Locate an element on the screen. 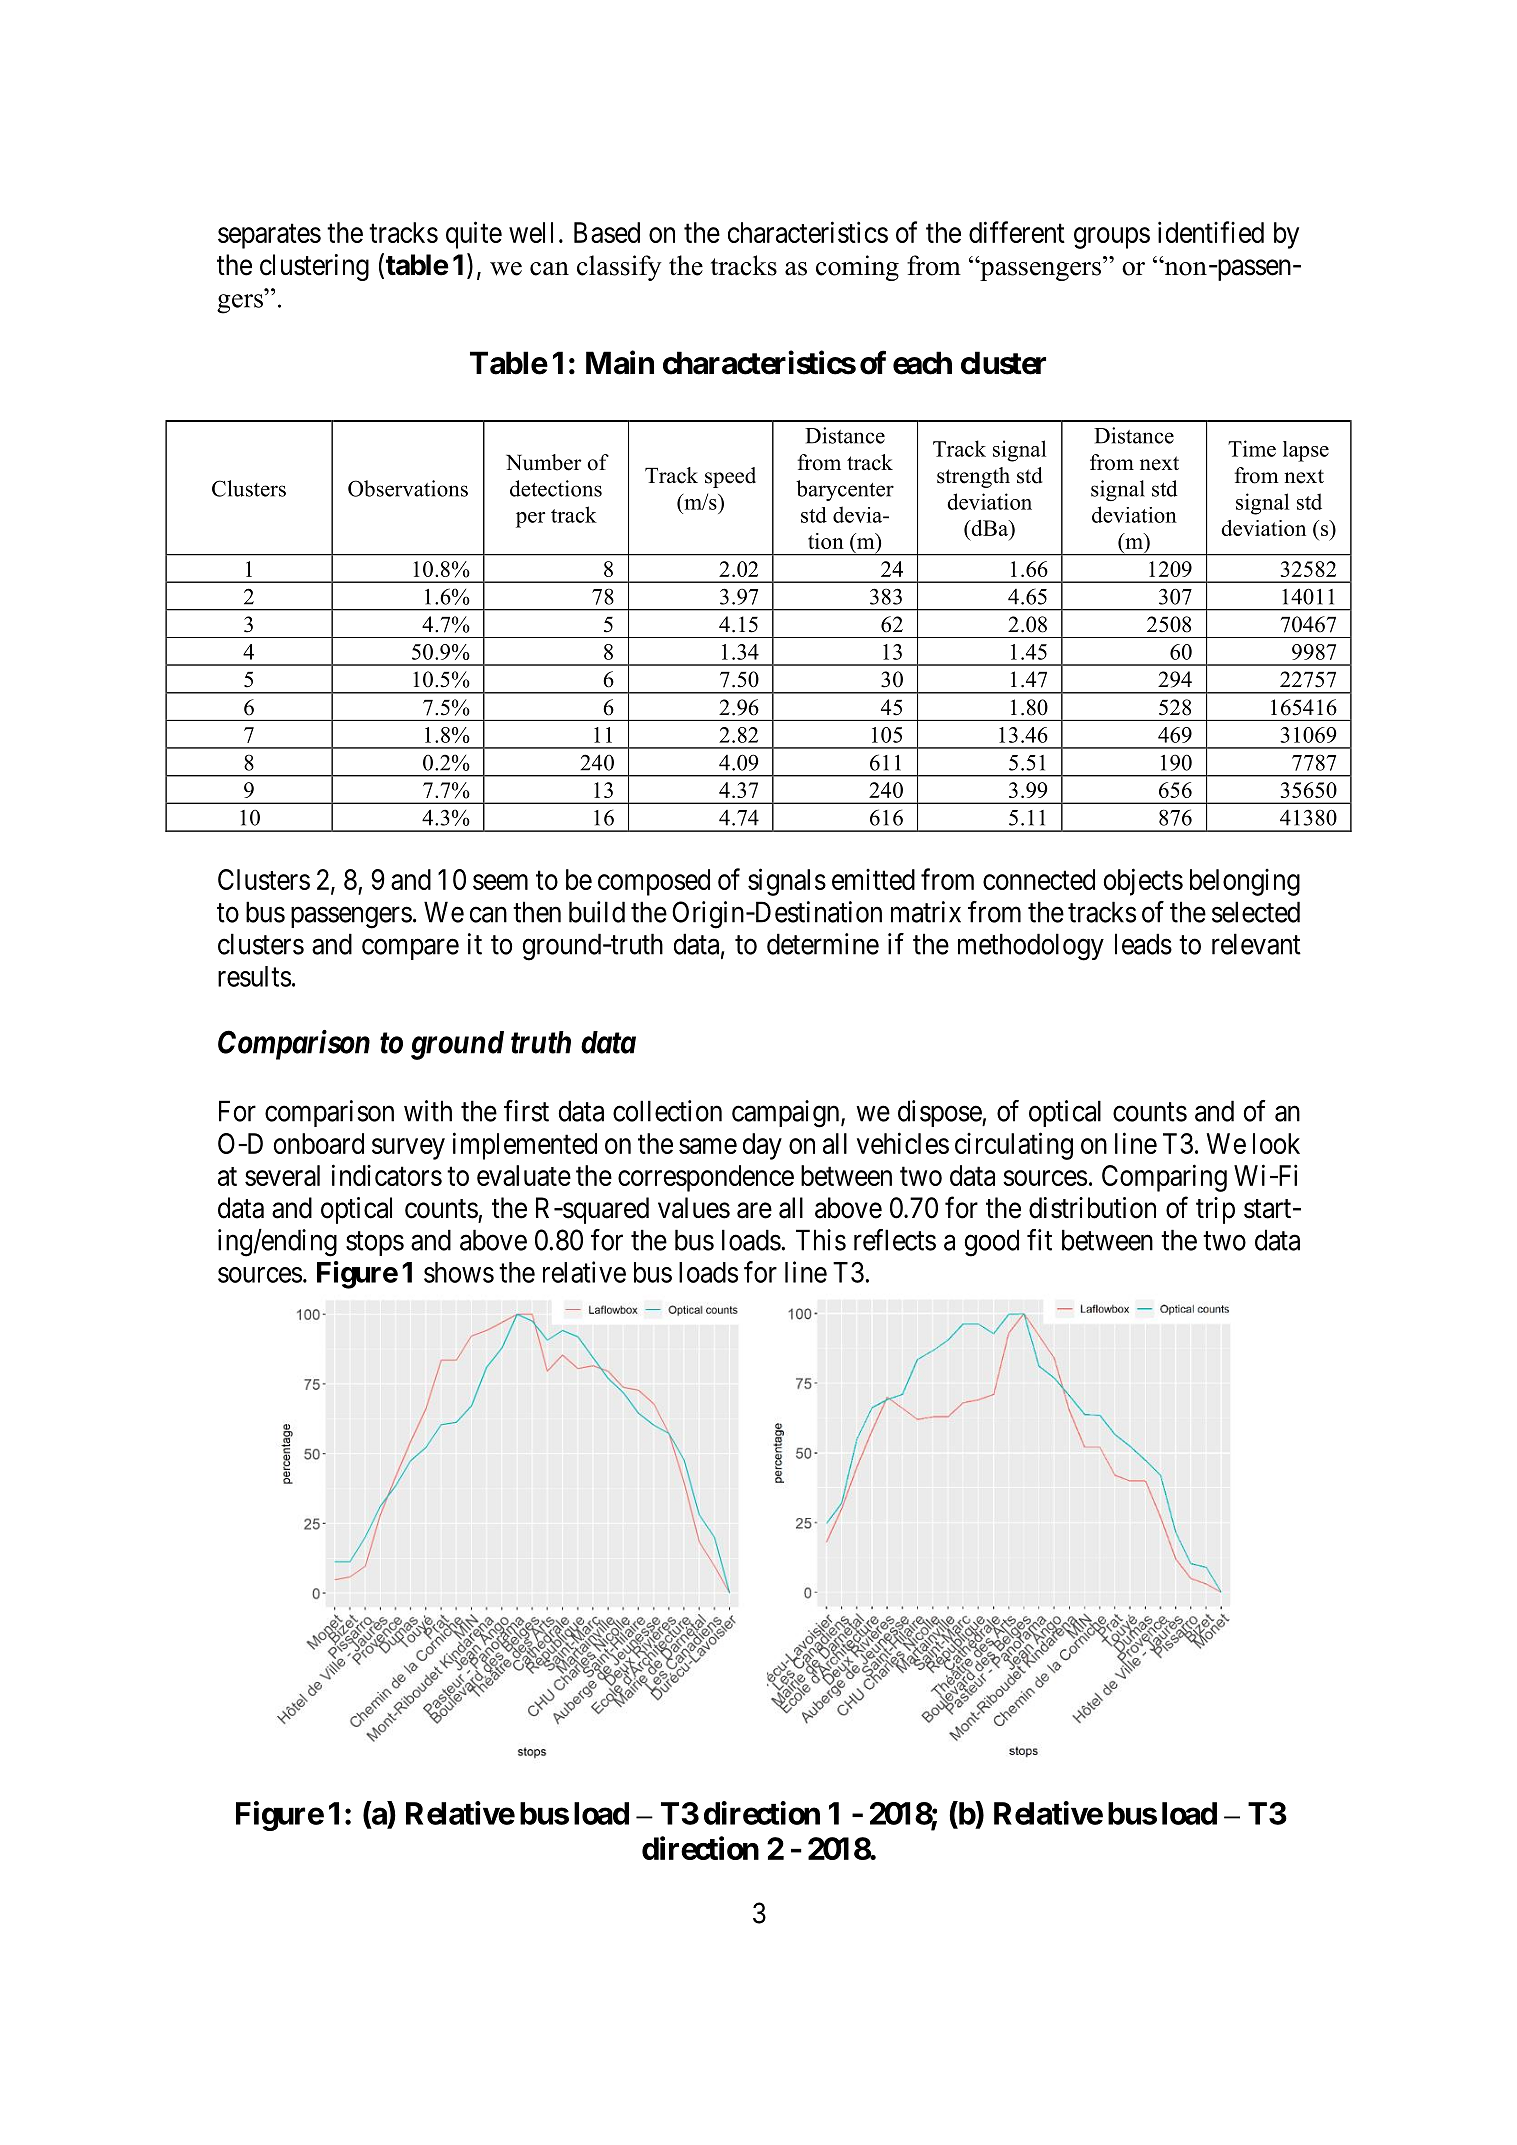 Image resolution: width=1517 pixels, height=2145 pixels. quite is located at coordinates (474, 235).
